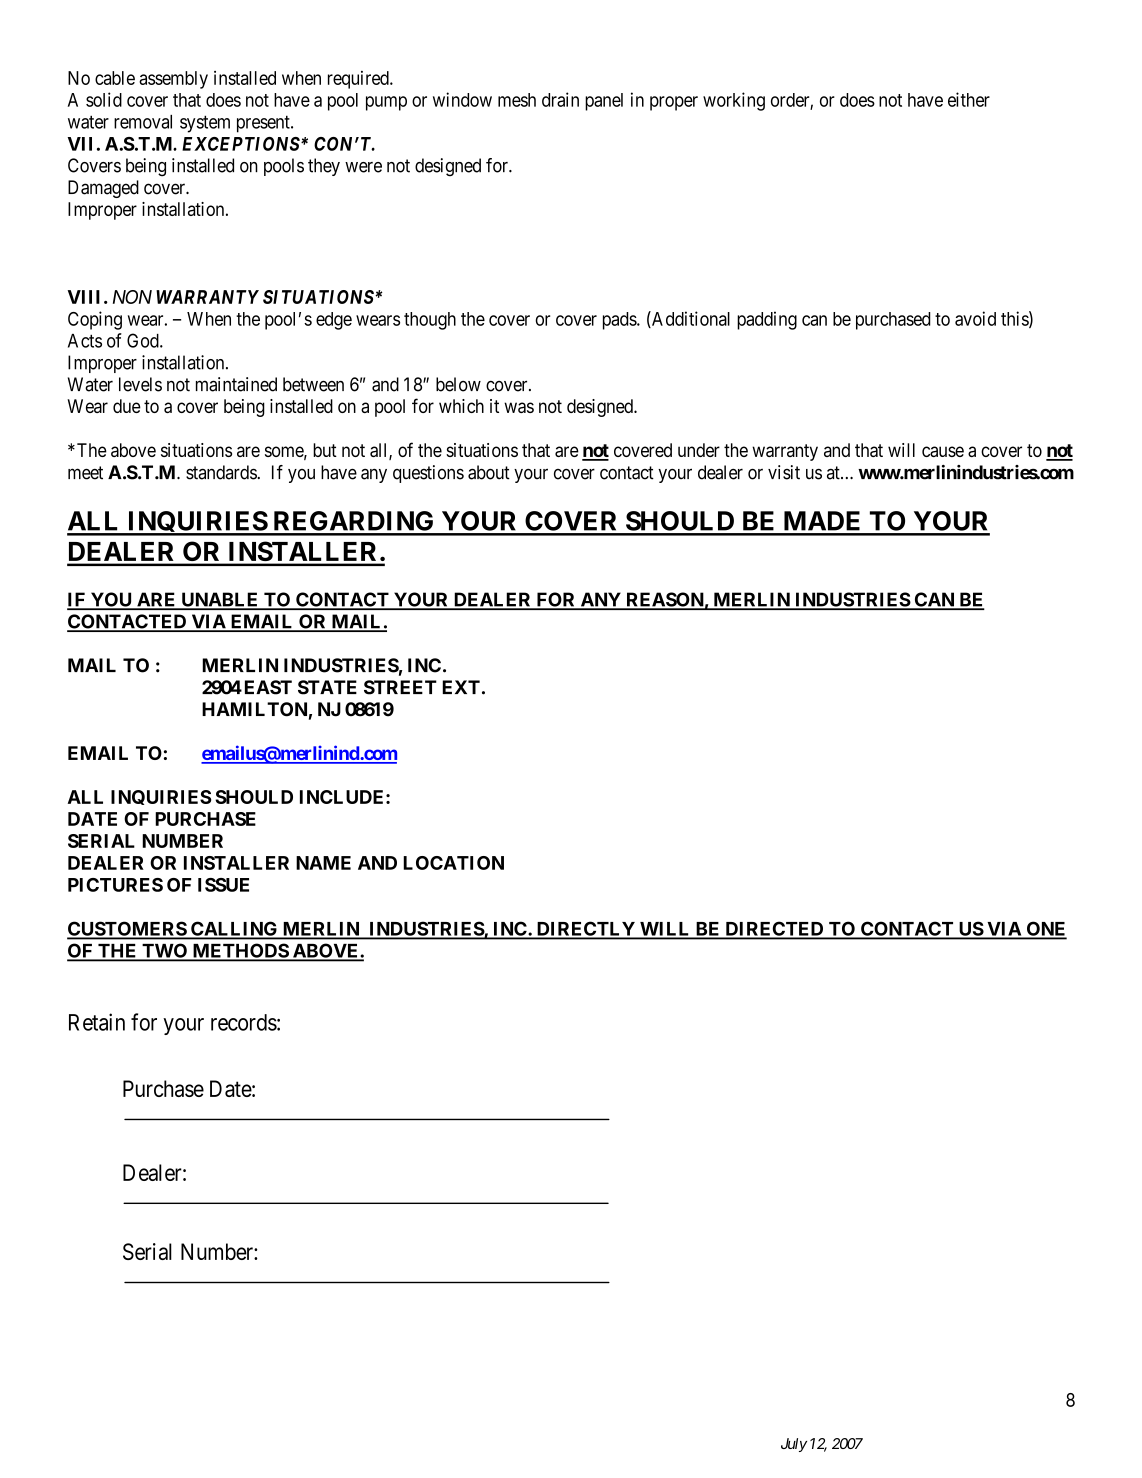  Describe the element at coordinates (969, 99) in the image. I see `either` at that location.
